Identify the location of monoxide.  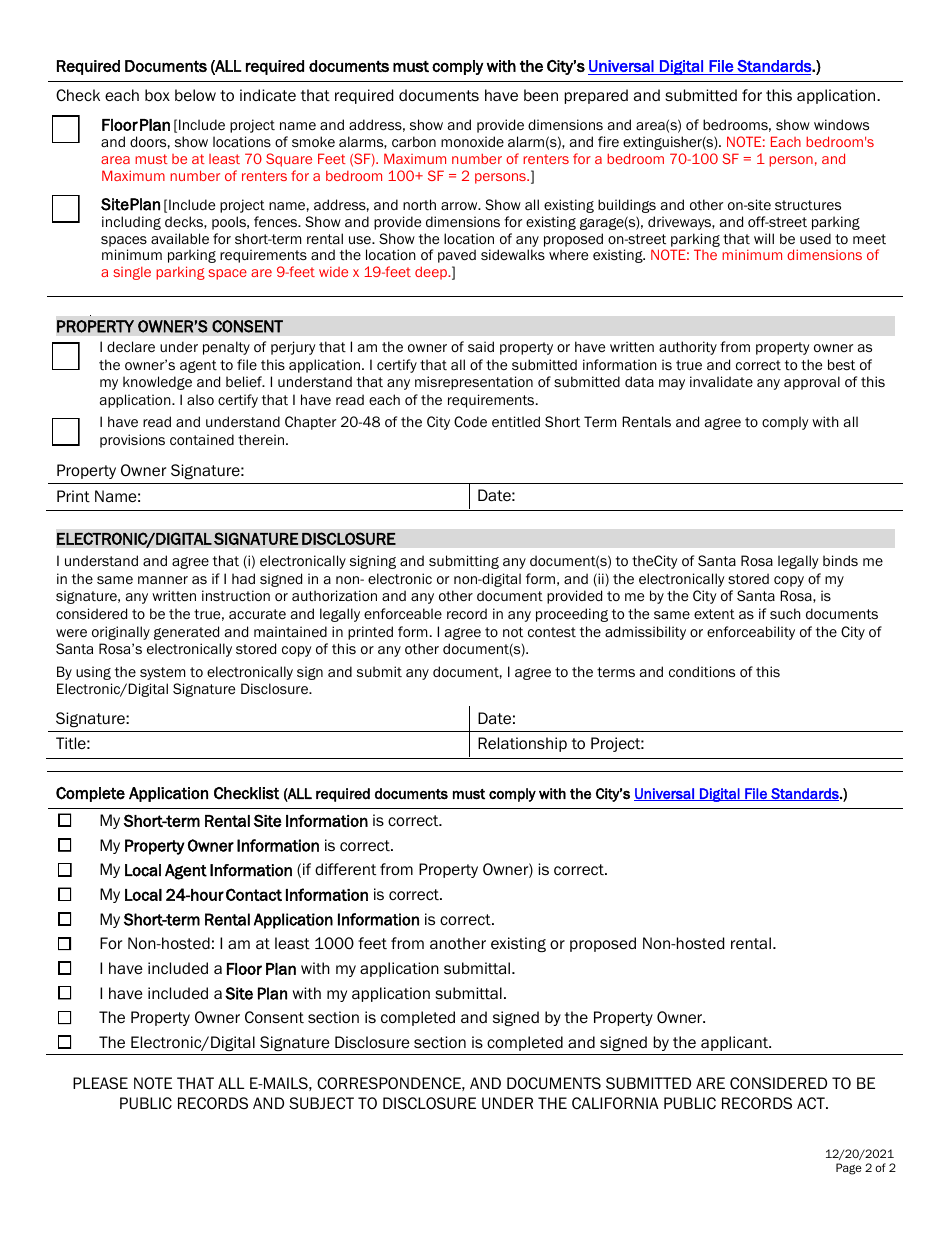
(472, 142).
